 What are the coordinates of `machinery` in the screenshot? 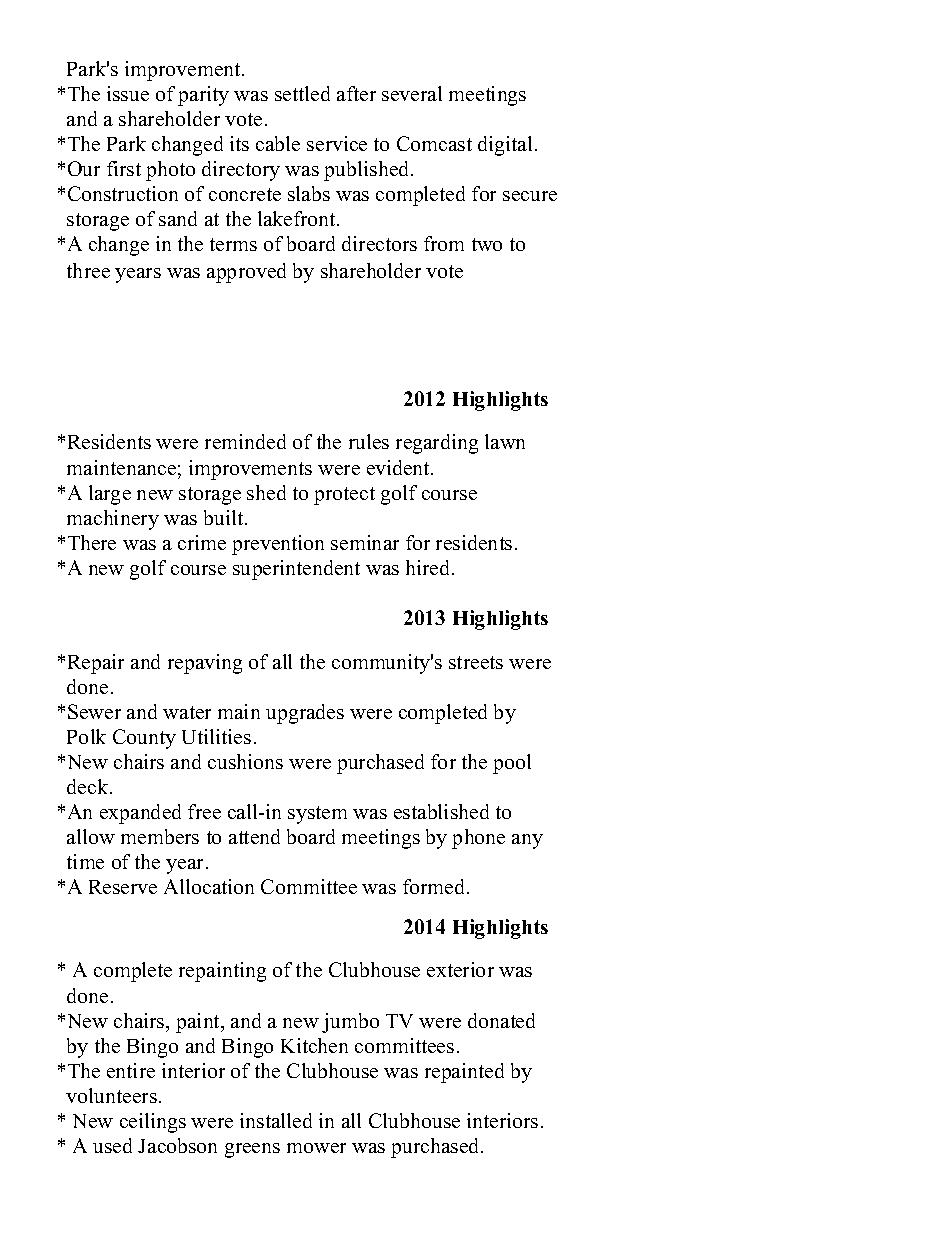 It's located at (113, 520).
